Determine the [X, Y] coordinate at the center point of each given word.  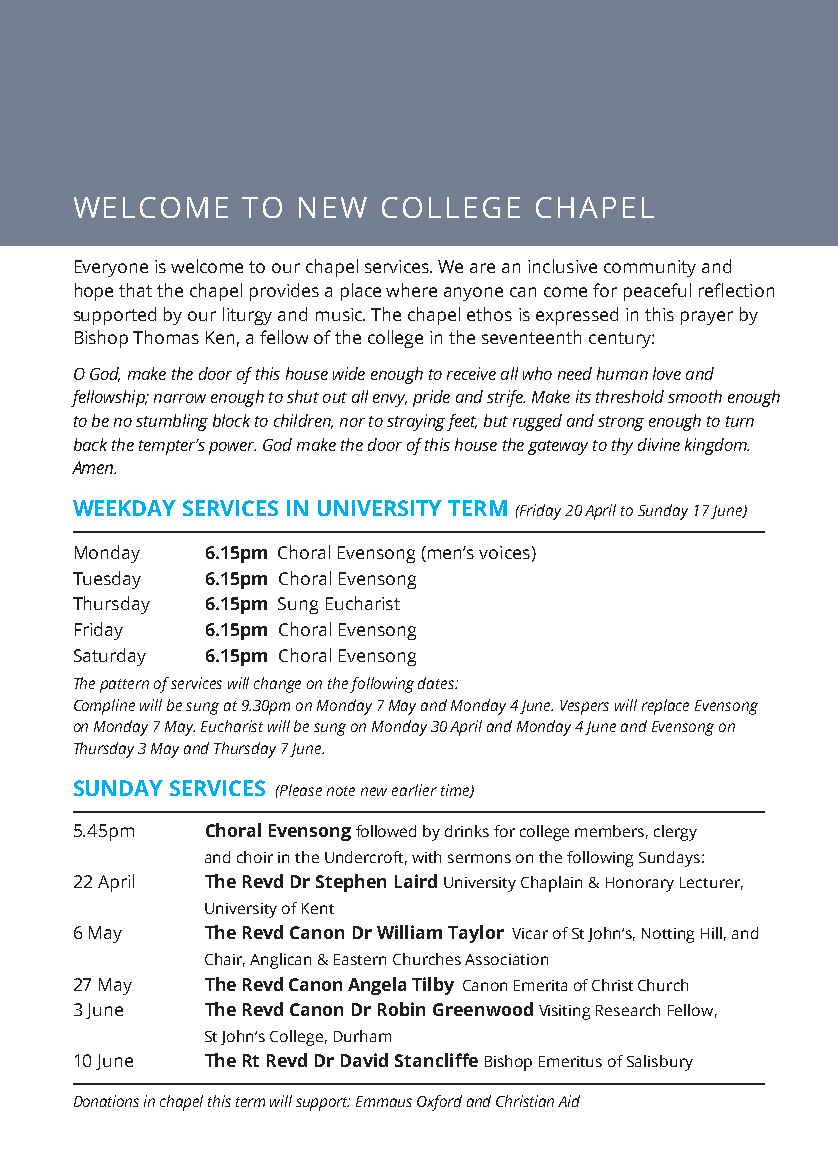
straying [416, 422]
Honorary [640, 884]
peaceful [657, 292]
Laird [416, 881]
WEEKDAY [124, 508]
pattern [124, 686]
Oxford [439, 1103]
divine [659, 444]
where [411, 290]
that [135, 290]
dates [437, 683]
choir [255, 857]
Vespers [584, 707]
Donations [106, 1101]
